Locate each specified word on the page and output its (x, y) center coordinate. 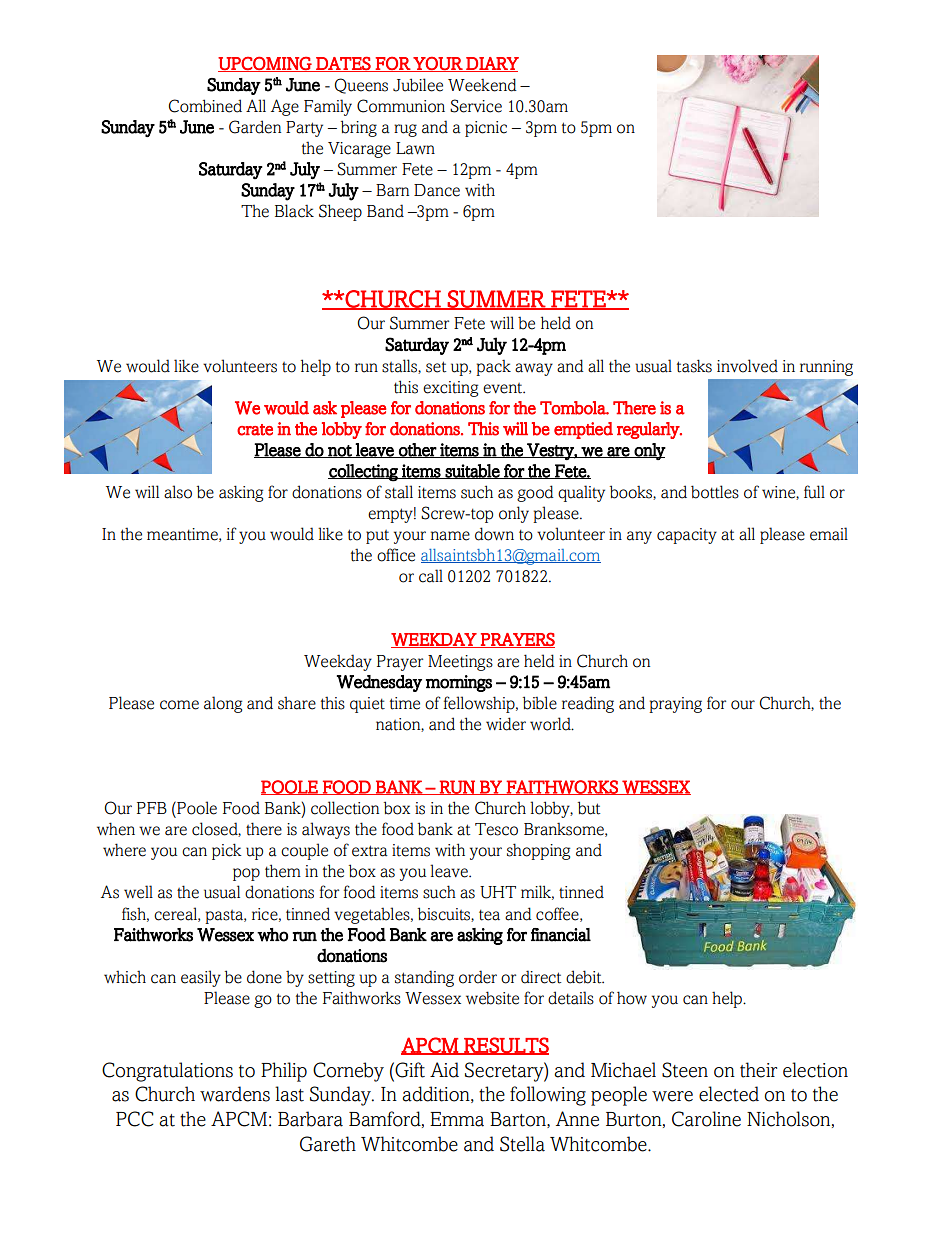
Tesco (496, 829)
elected (729, 1094)
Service (476, 106)
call (431, 576)
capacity (687, 536)
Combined (205, 106)
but (589, 808)
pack (493, 368)
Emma (457, 1119)
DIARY (491, 64)
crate (255, 430)
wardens (235, 1094)
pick (227, 851)
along (223, 704)
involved (747, 366)
